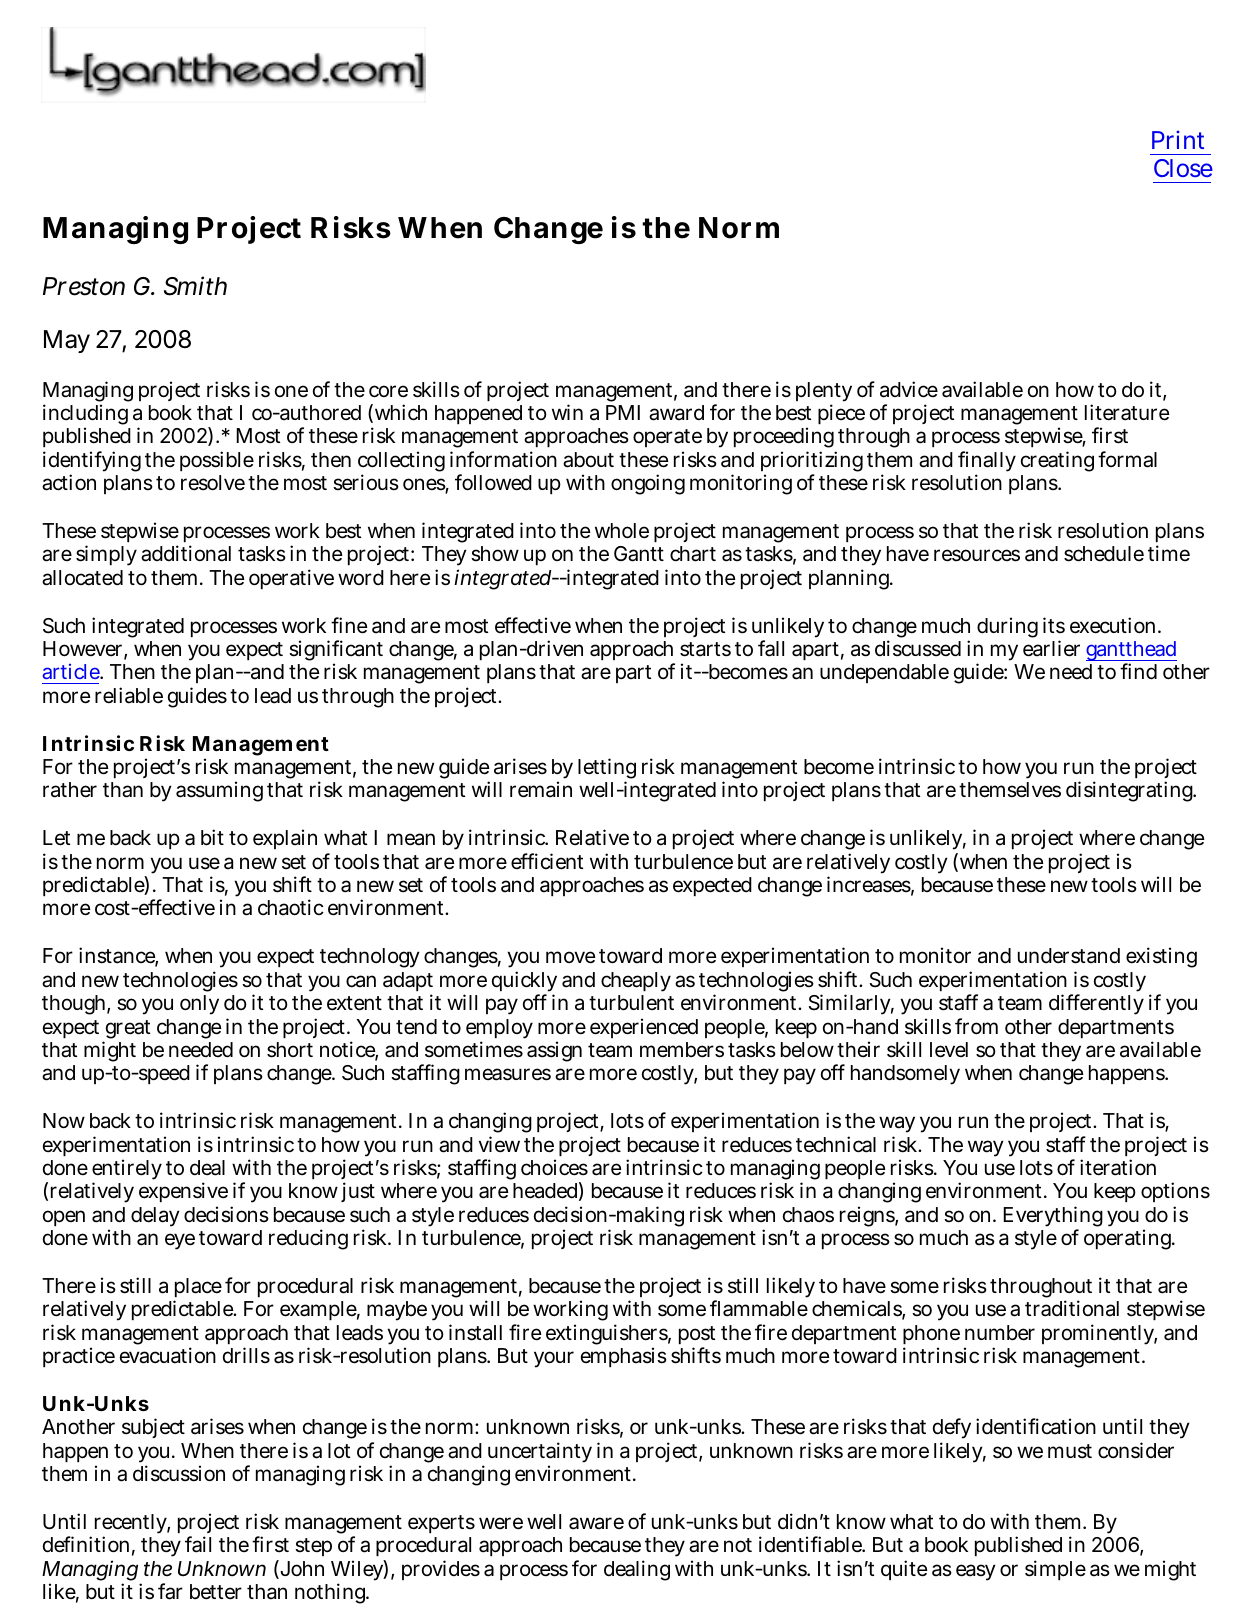 This screenshot has height=1622, width=1253. What do you see at coordinates (195, 286) in the screenshot?
I see `Smith` at bounding box center [195, 286].
